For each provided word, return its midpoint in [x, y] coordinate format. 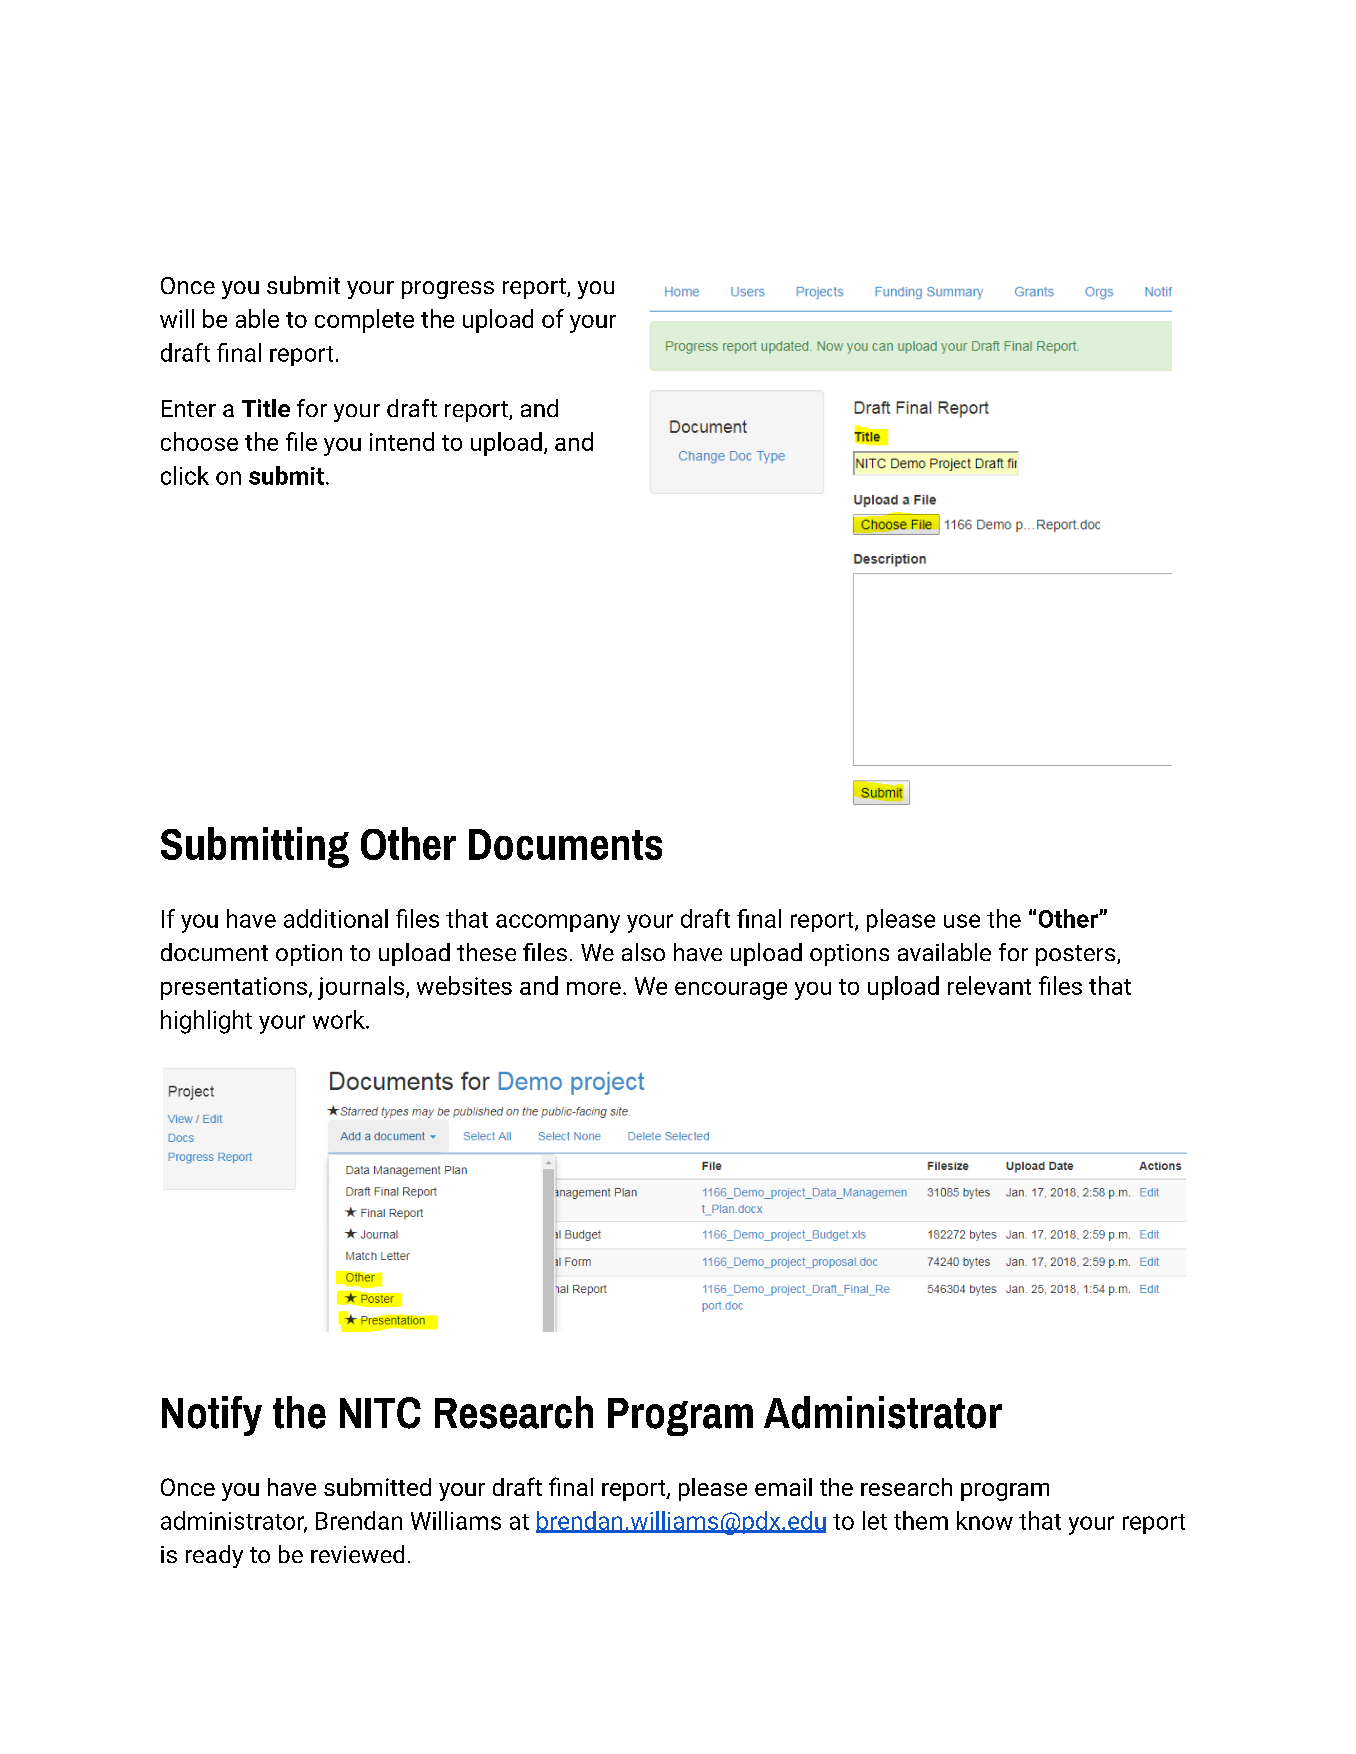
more [594, 988]
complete [364, 321]
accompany [558, 923]
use [962, 921]
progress [448, 290]
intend [402, 441]
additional [336, 918]
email [783, 1487]
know [985, 1520]
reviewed [357, 1554]
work [340, 1019]
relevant [989, 985]
